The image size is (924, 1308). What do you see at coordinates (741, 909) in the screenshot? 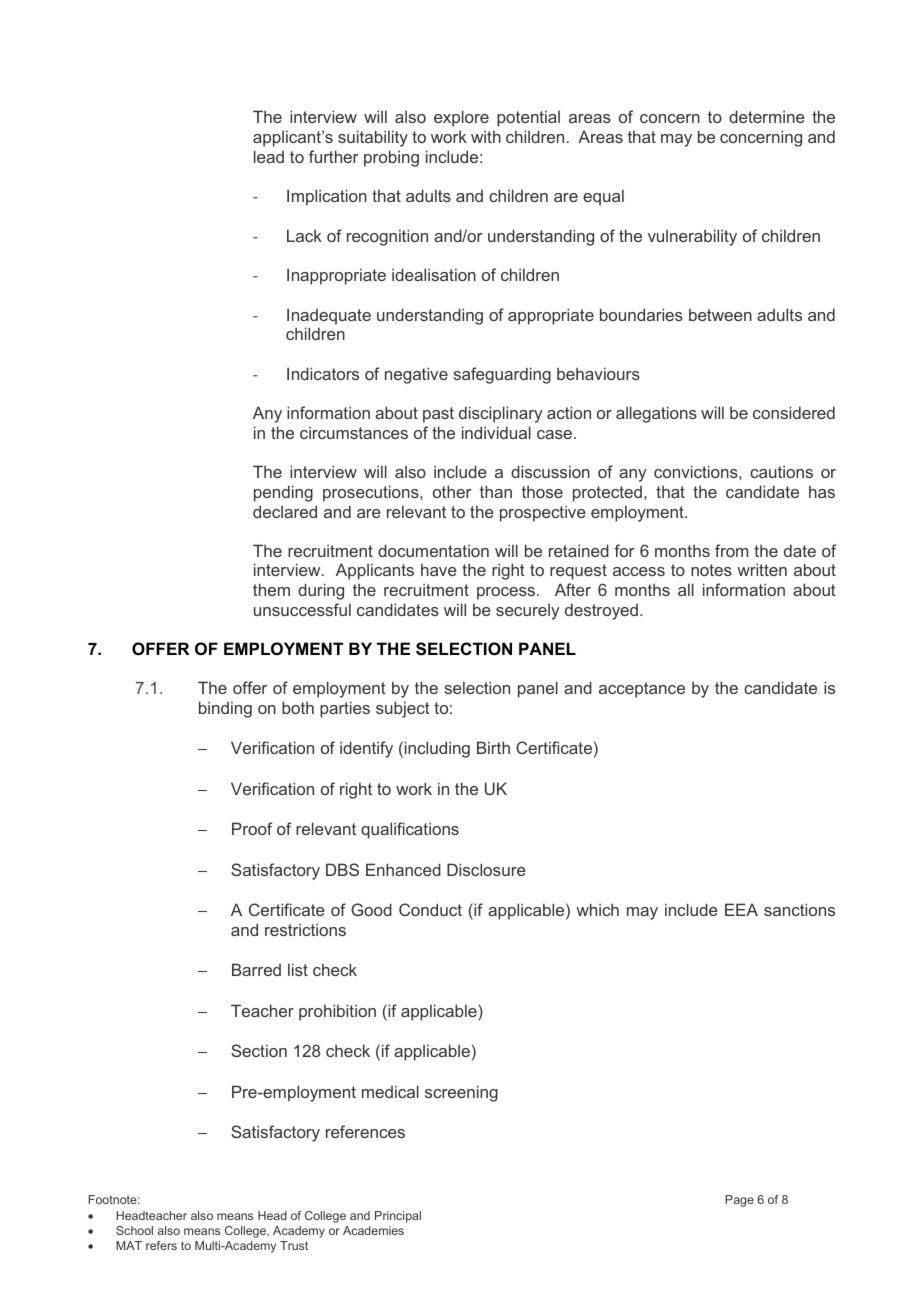
I see `EEA` at bounding box center [741, 909].
